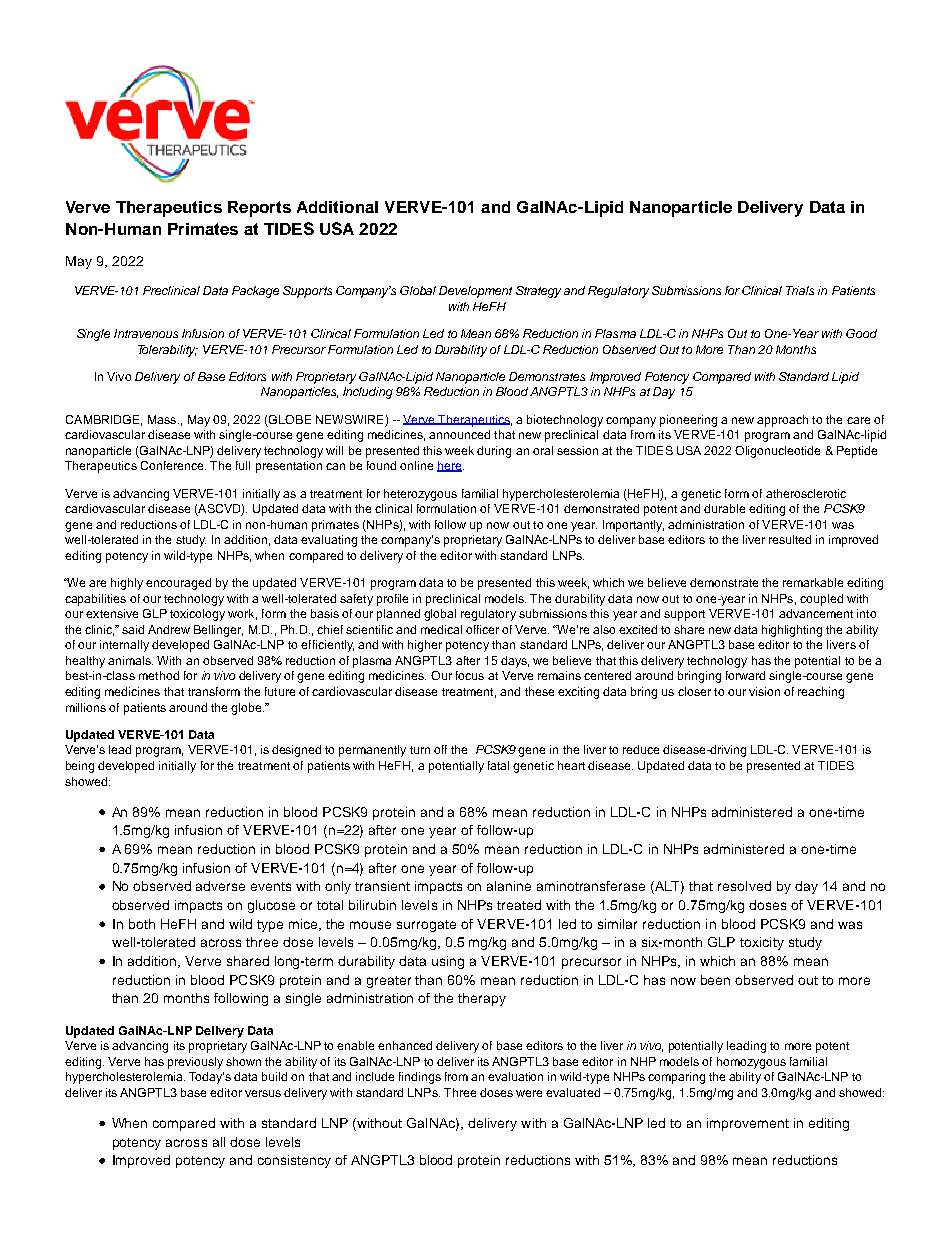 This screenshot has height=1233, width=952. I want to click on were, so click(529, 1093).
